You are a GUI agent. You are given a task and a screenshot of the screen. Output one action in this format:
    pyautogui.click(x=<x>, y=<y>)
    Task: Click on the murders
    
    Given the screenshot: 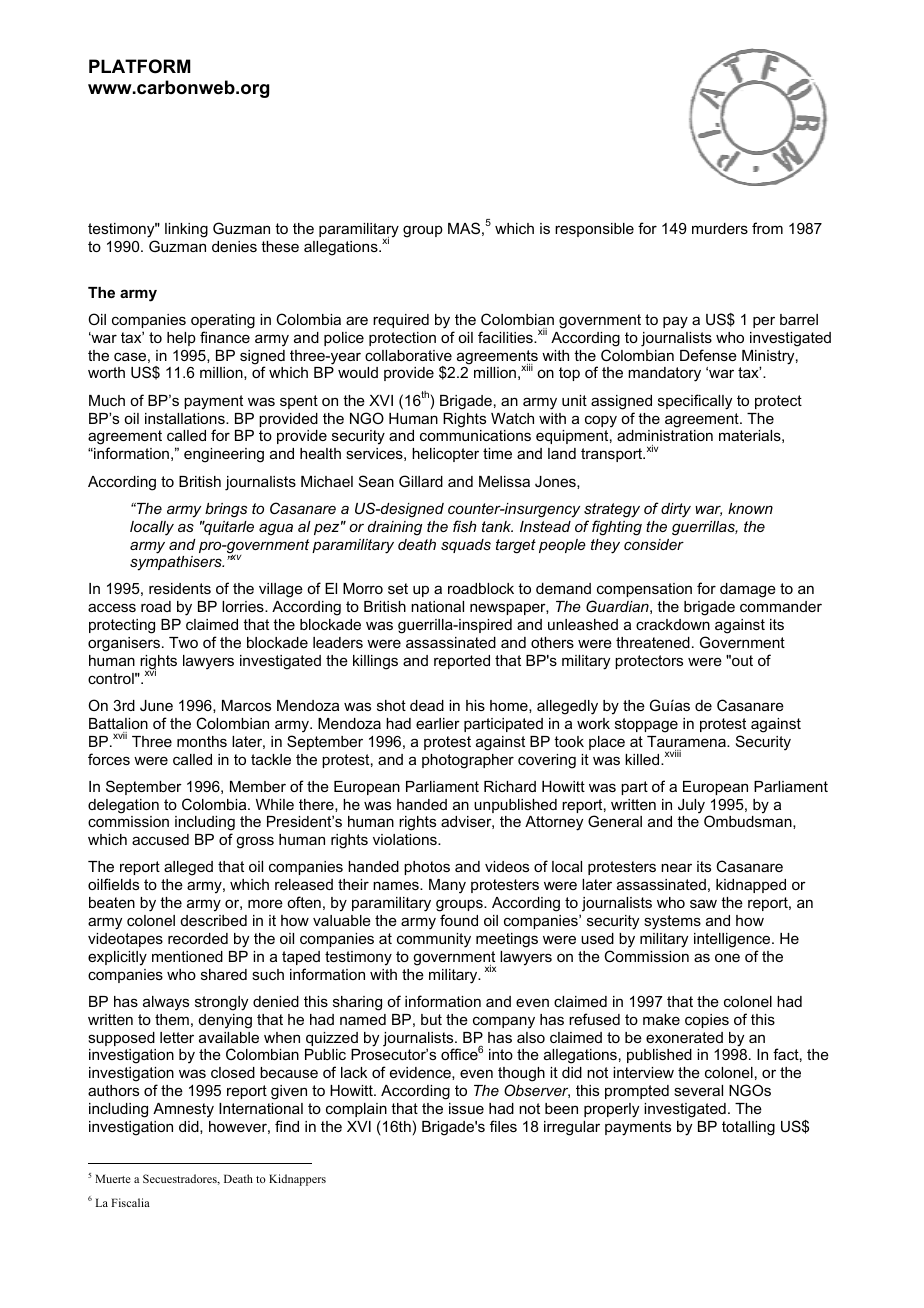 What is the action you would take?
    pyautogui.click(x=720, y=228)
